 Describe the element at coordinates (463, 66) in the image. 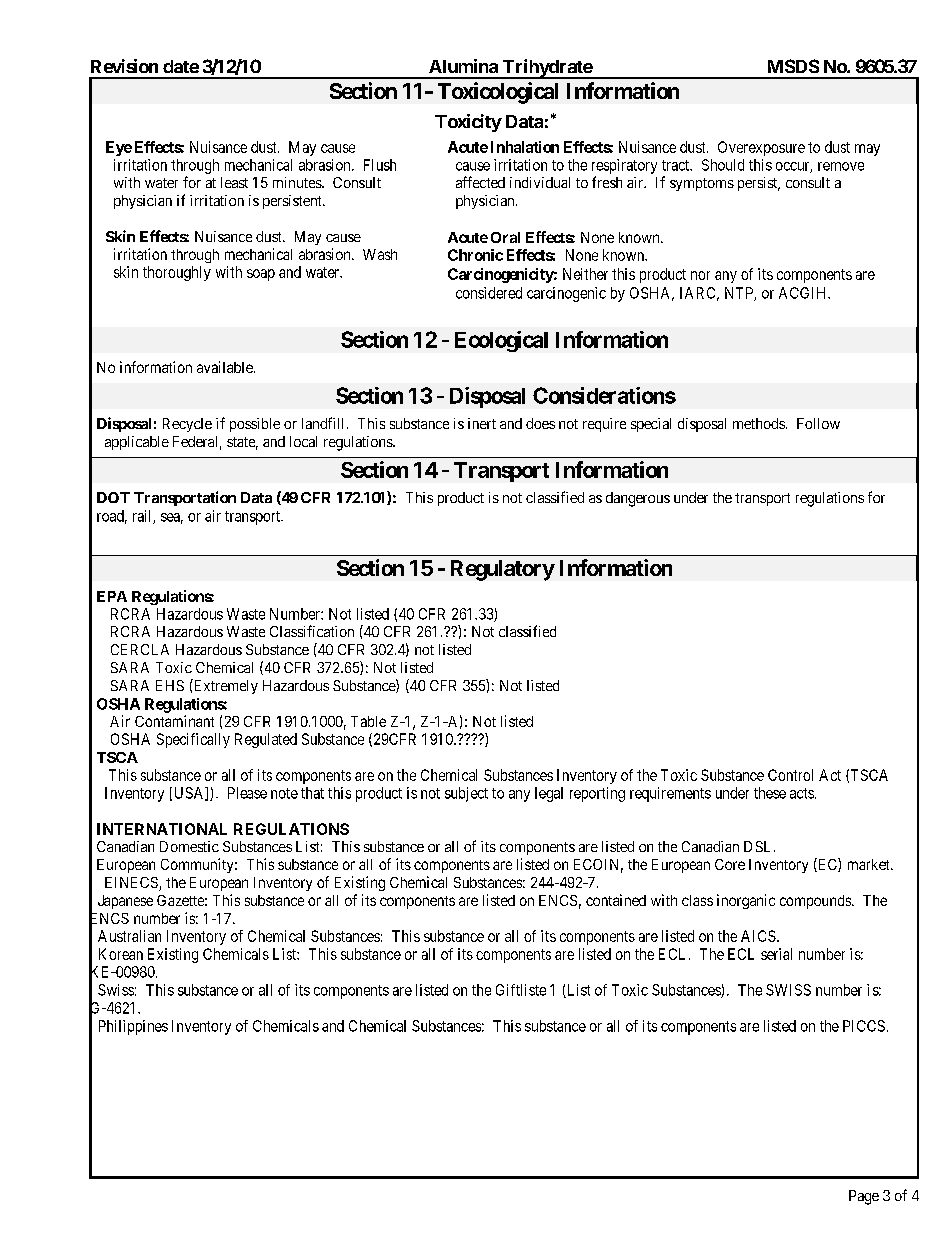

I see `Alumina` at that location.
